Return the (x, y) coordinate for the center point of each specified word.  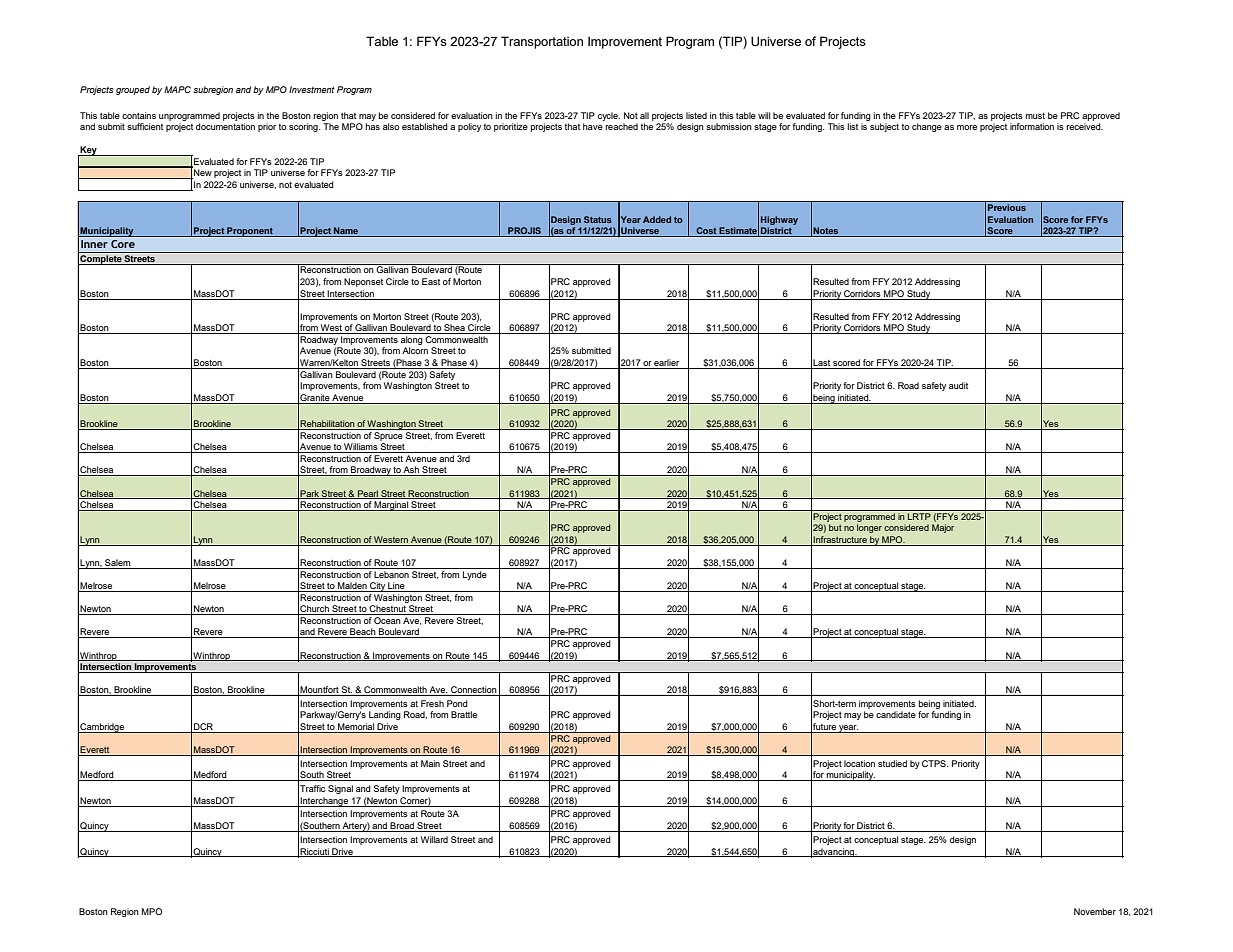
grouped (133, 90)
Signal (340, 789)
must (1035, 116)
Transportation (542, 42)
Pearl (368, 494)
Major (943, 528)
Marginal (391, 506)
